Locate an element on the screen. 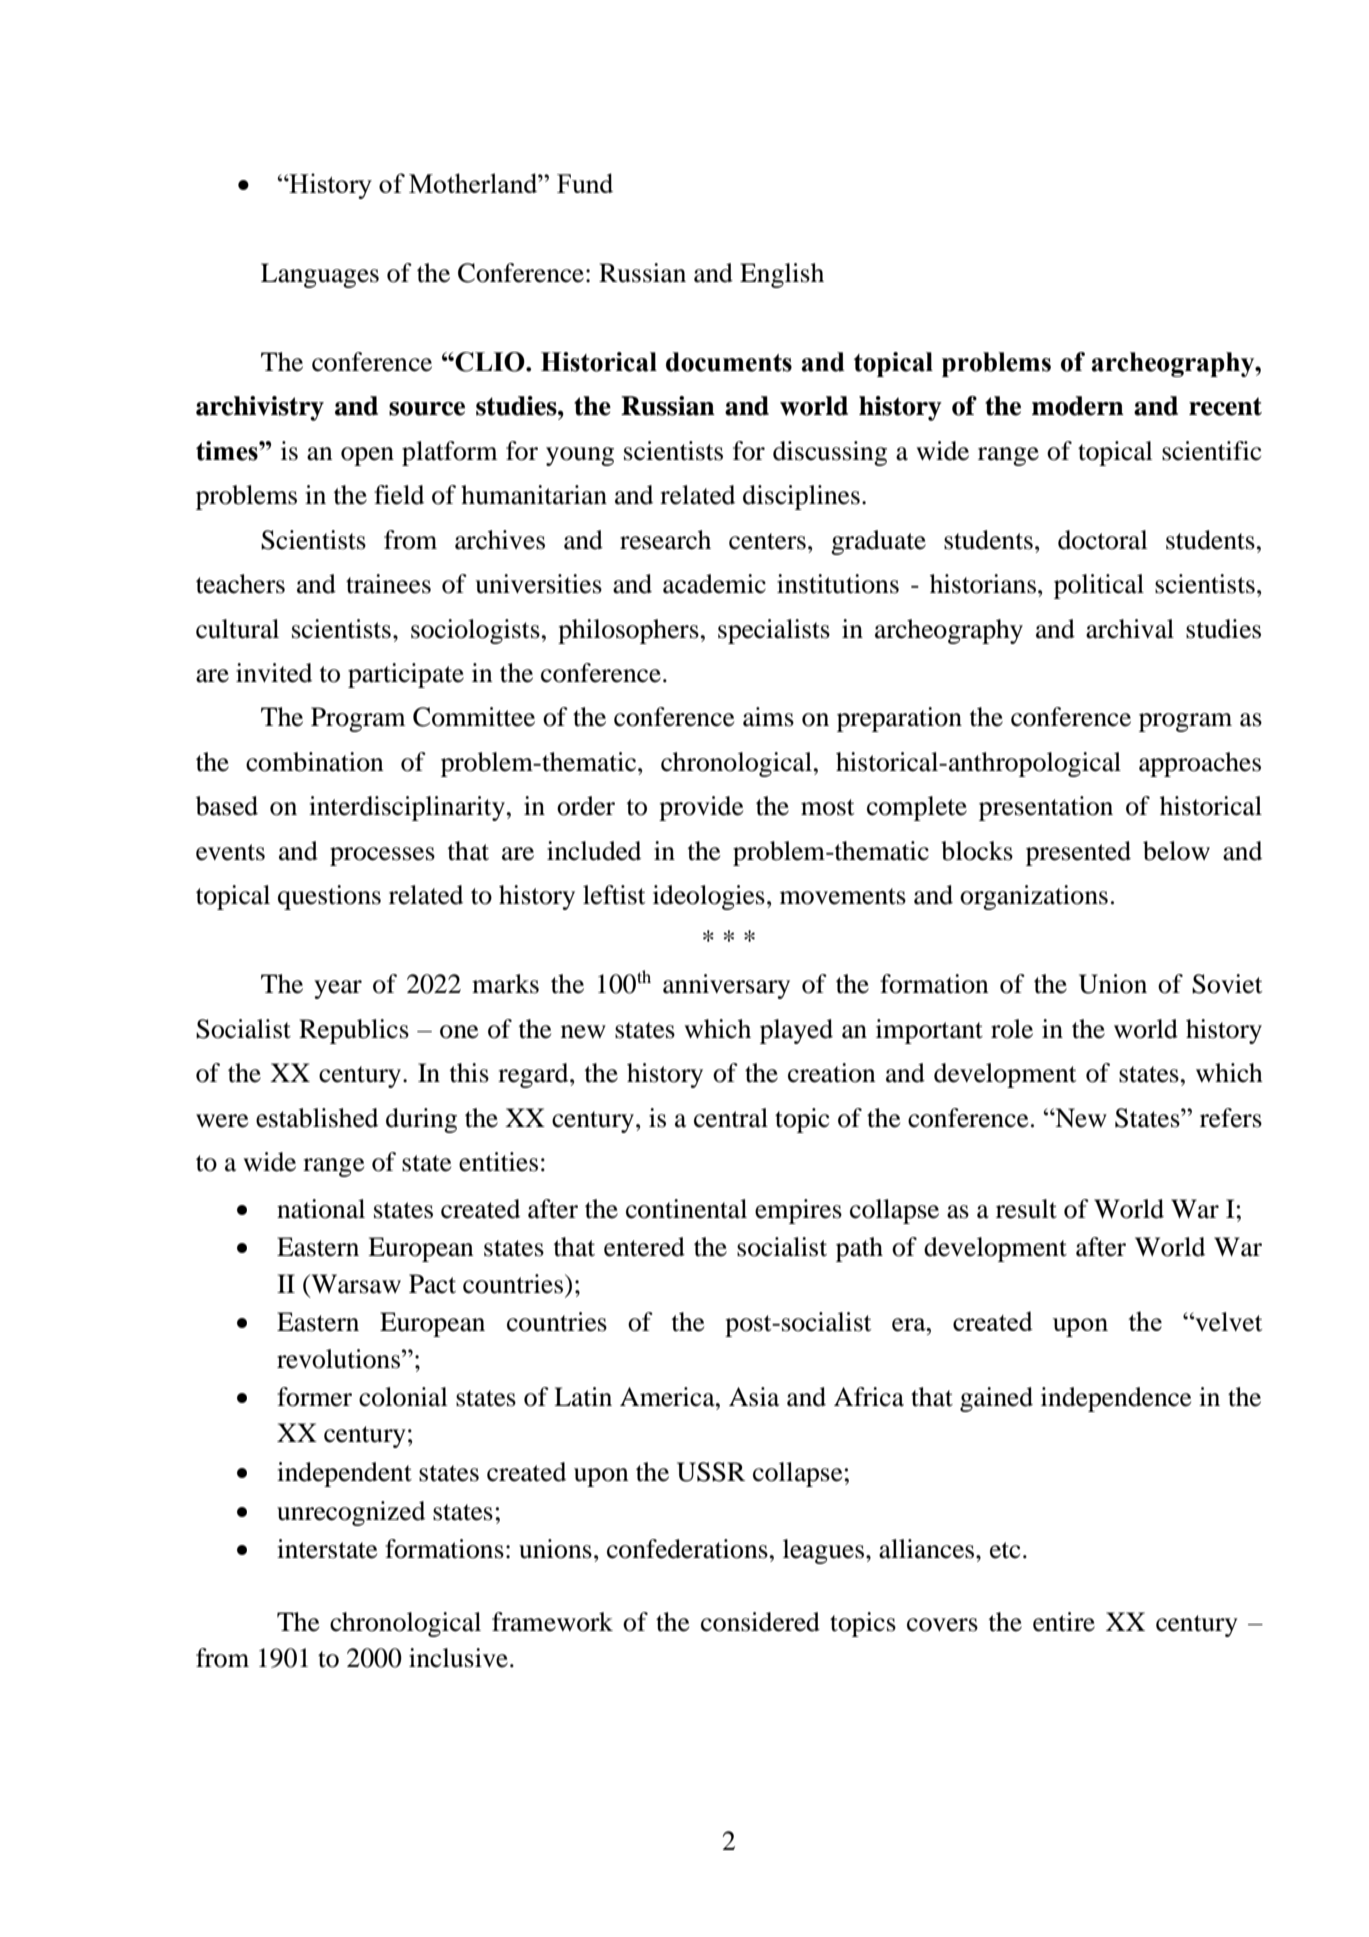 The width and height of the screenshot is (1369, 1937). provide is located at coordinates (701, 808).
